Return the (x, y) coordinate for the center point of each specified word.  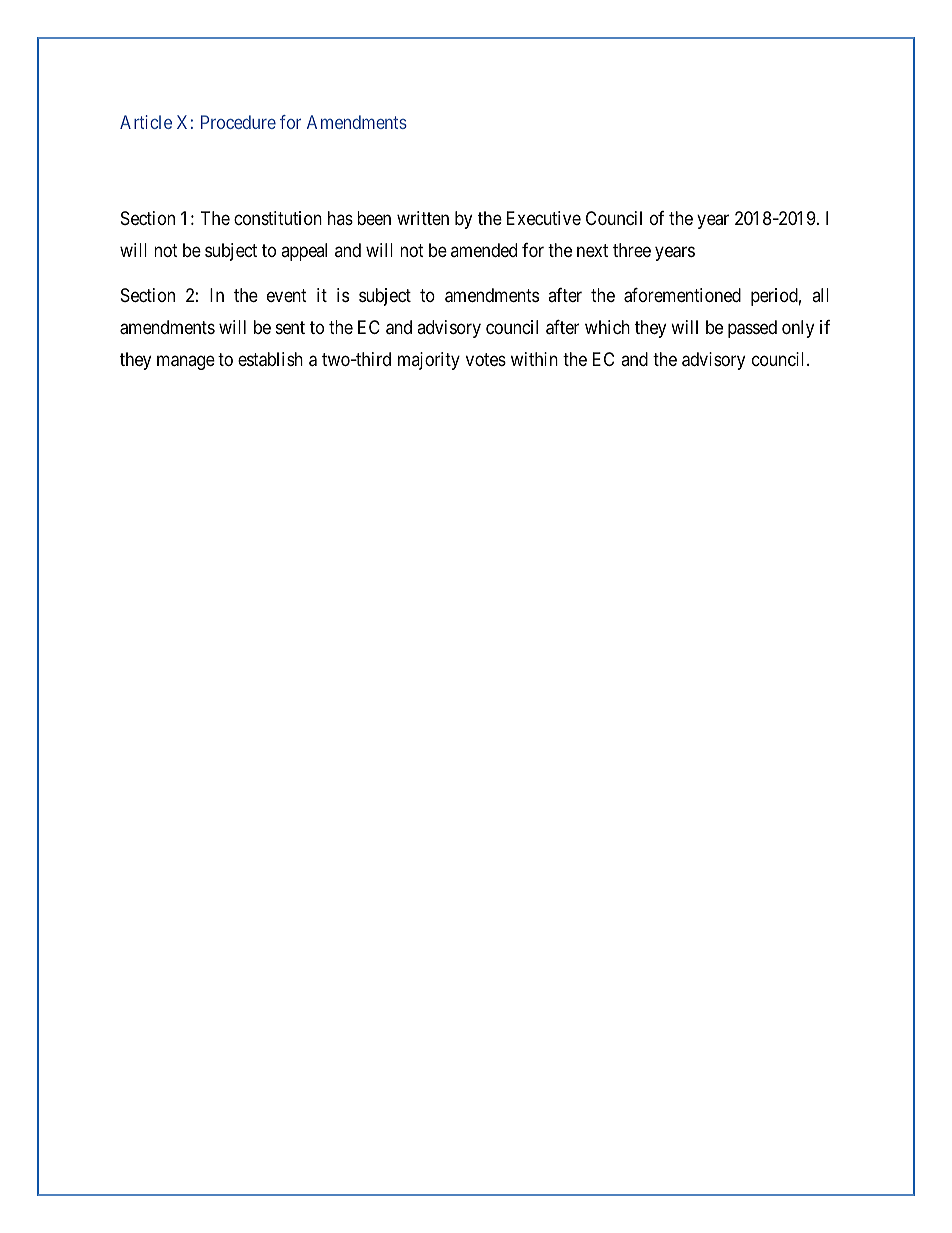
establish (270, 359)
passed (752, 329)
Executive (544, 218)
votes (486, 360)
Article (146, 122)
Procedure (238, 122)
